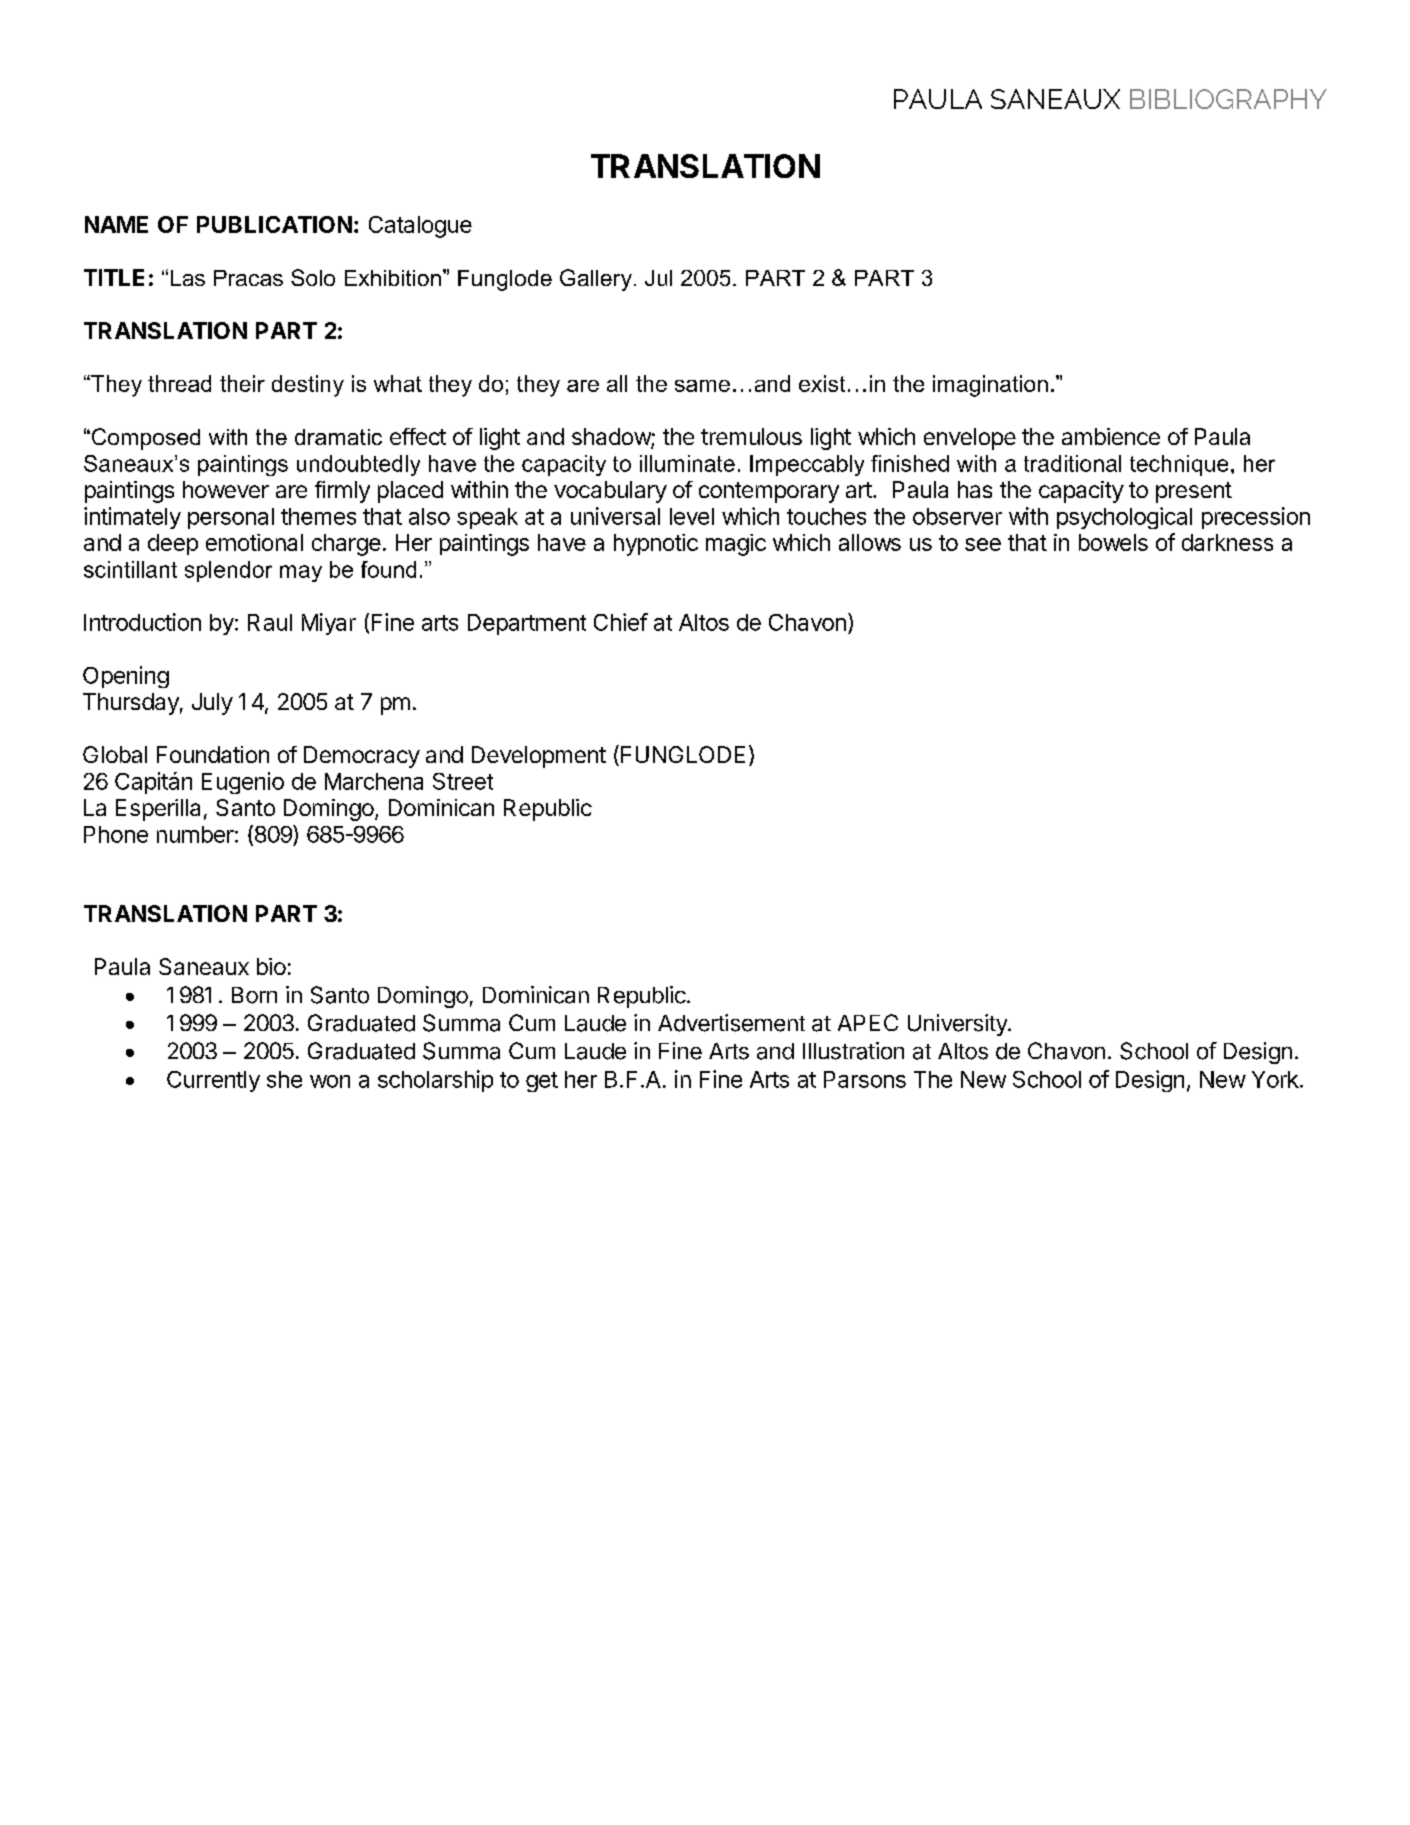  What do you see at coordinates (1113, 542) in the screenshot?
I see `bowels` at bounding box center [1113, 542].
